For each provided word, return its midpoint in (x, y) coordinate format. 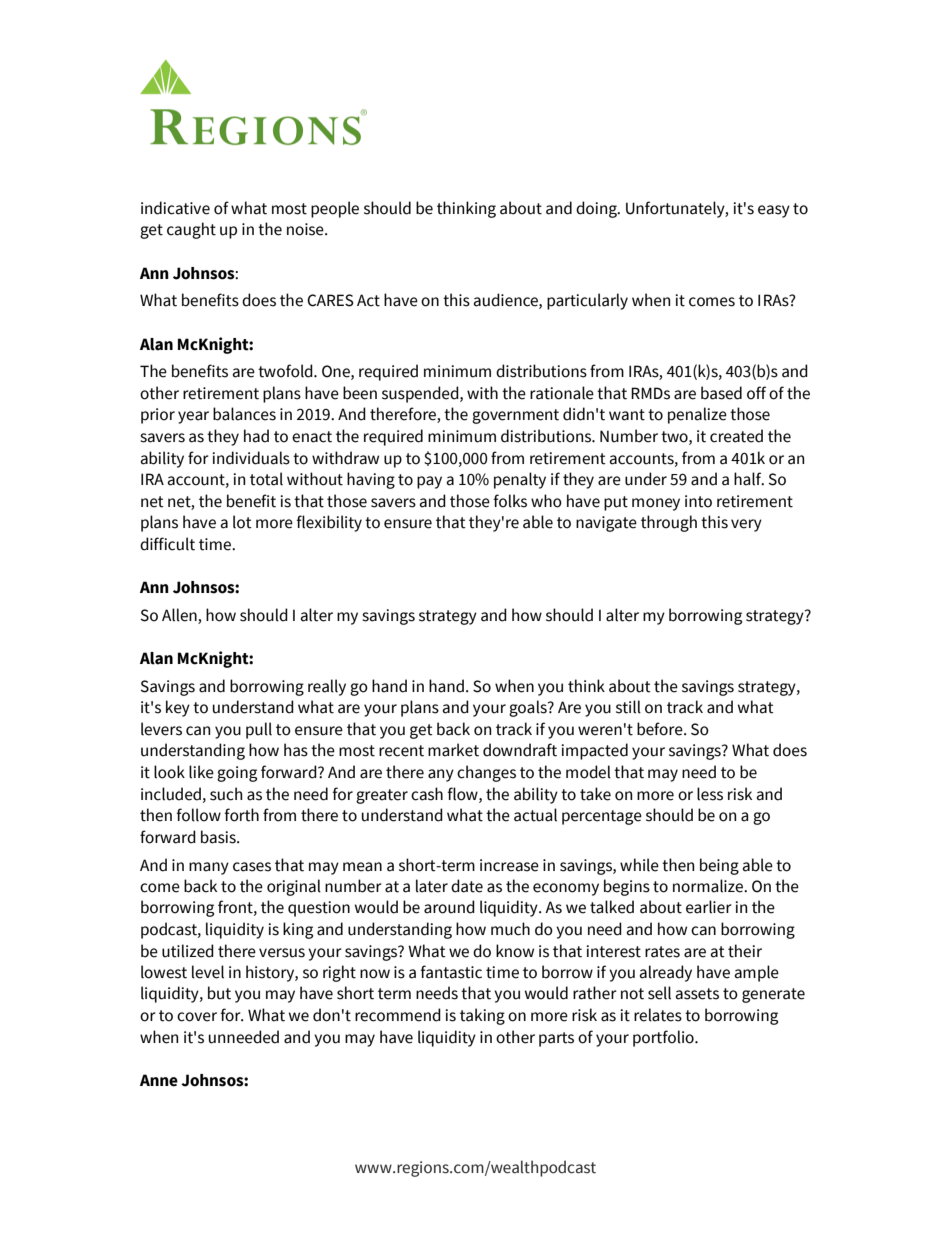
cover (197, 1017)
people (335, 209)
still (628, 707)
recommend (398, 1015)
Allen (180, 616)
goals (529, 708)
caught (191, 230)
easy (774, 211)
